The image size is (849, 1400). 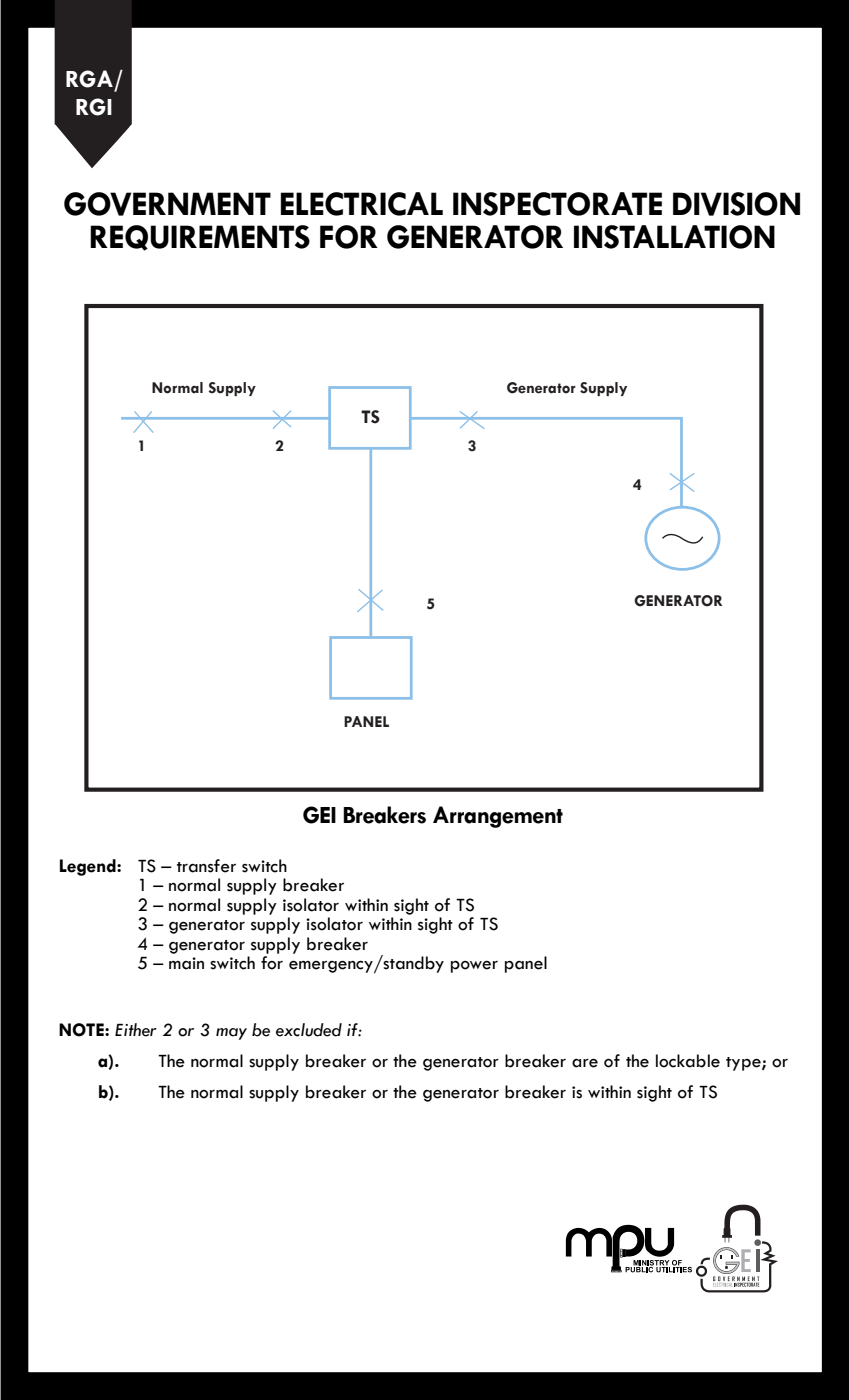 What do you see at coordinates (474, 967) in the screenshot?
I see `power` at bounding box center [474, 967].
